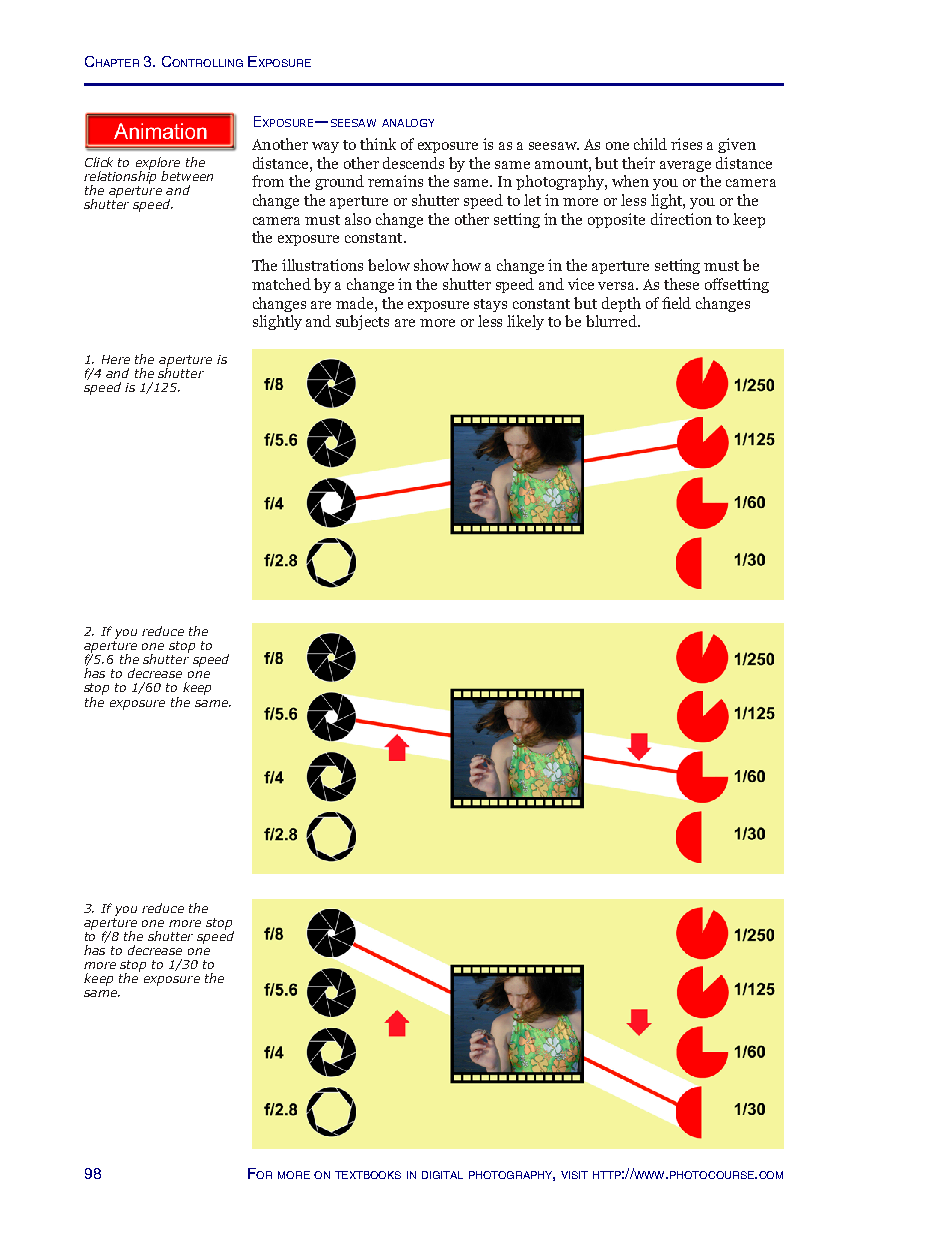 The image size is (952, 1233). What do you see at coordinates (613, 321) in the document?
I see `blurred` at bounding box center [613, 321].
